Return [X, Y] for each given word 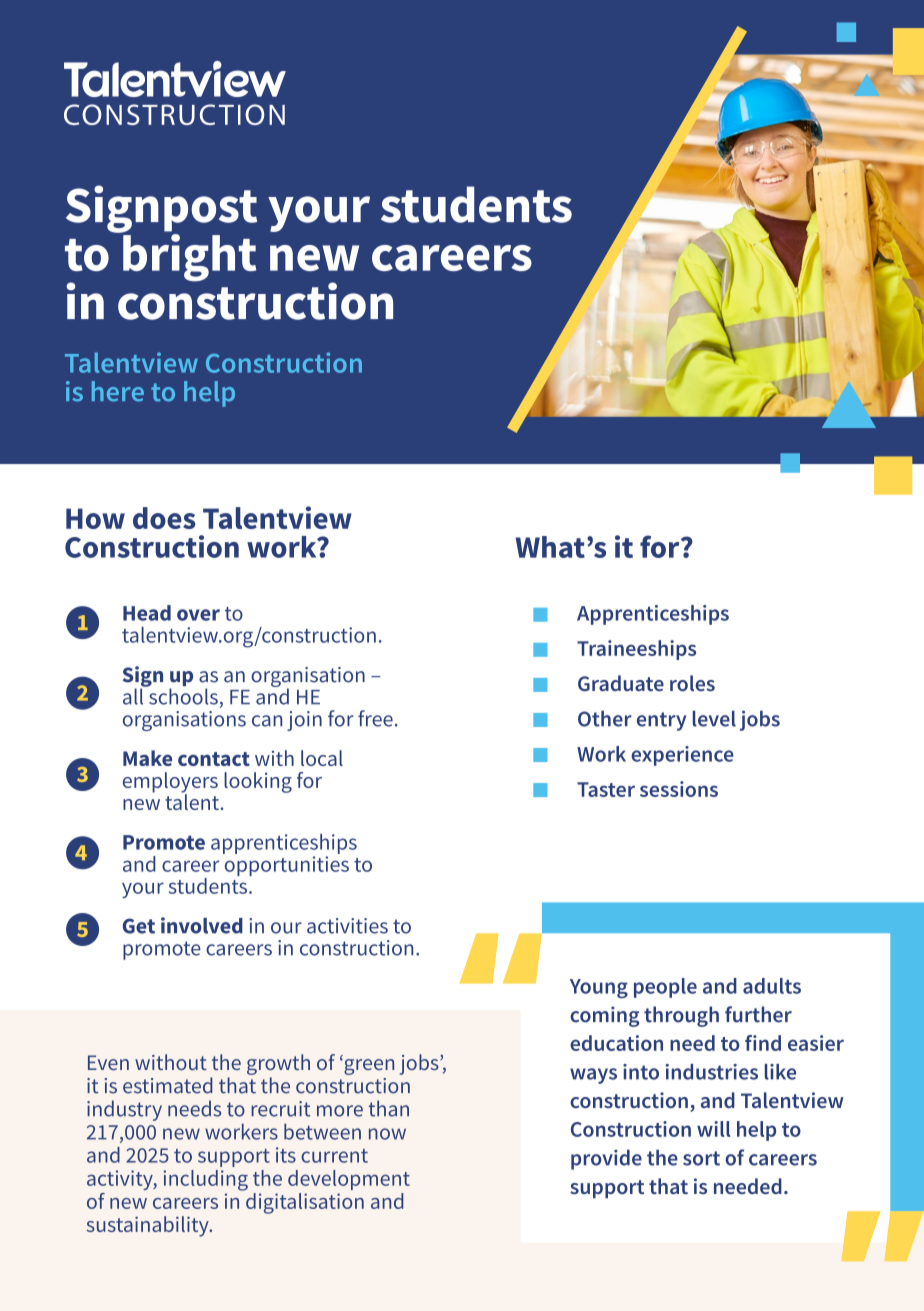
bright [188, 257]
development [349, 1180]
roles [692, 683]
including [205, 1180]
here [118, 391]
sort [701, 1158]
